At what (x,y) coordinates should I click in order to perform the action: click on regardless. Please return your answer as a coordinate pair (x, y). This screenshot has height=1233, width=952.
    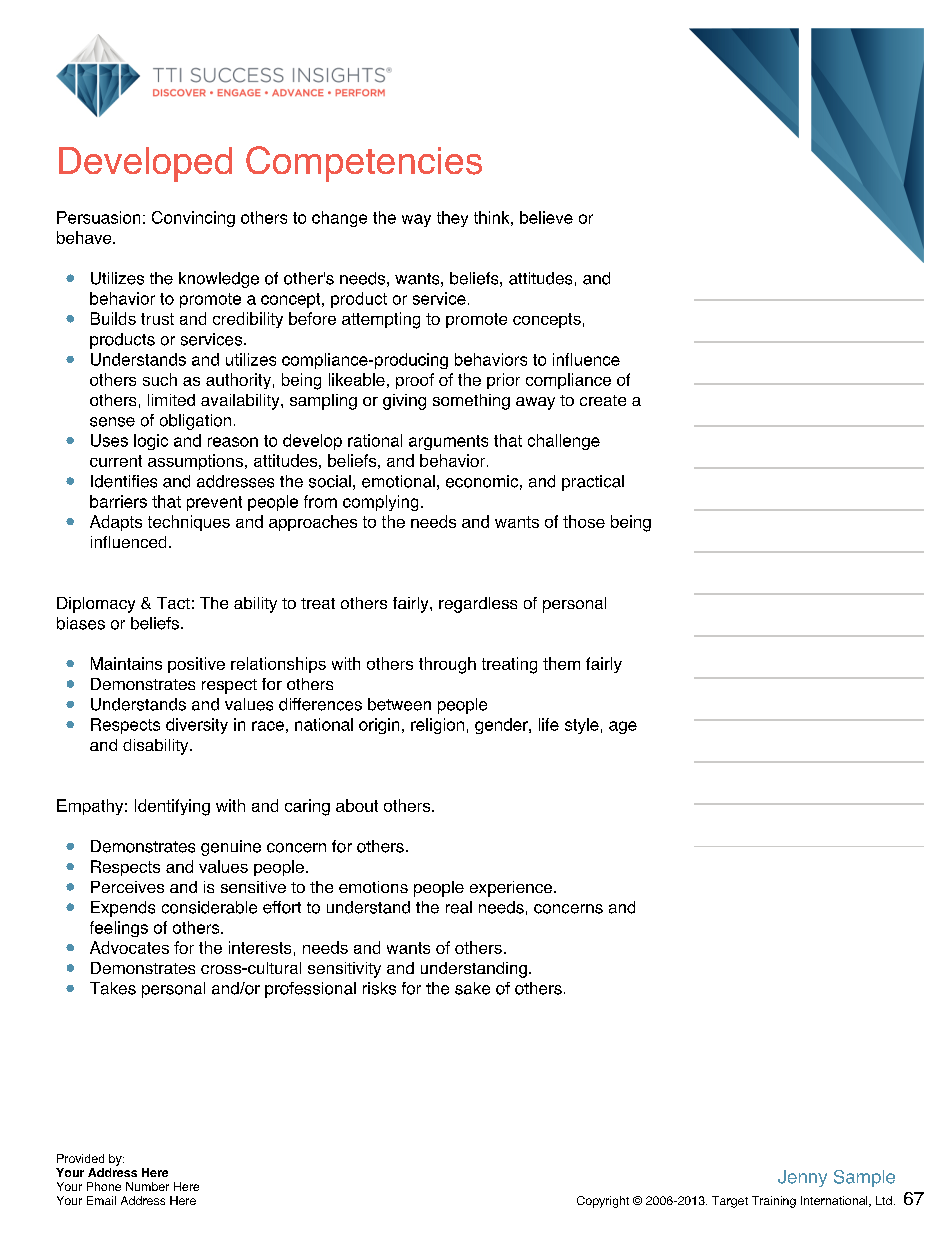
    Looking at the image, I should click on (478, 605).
